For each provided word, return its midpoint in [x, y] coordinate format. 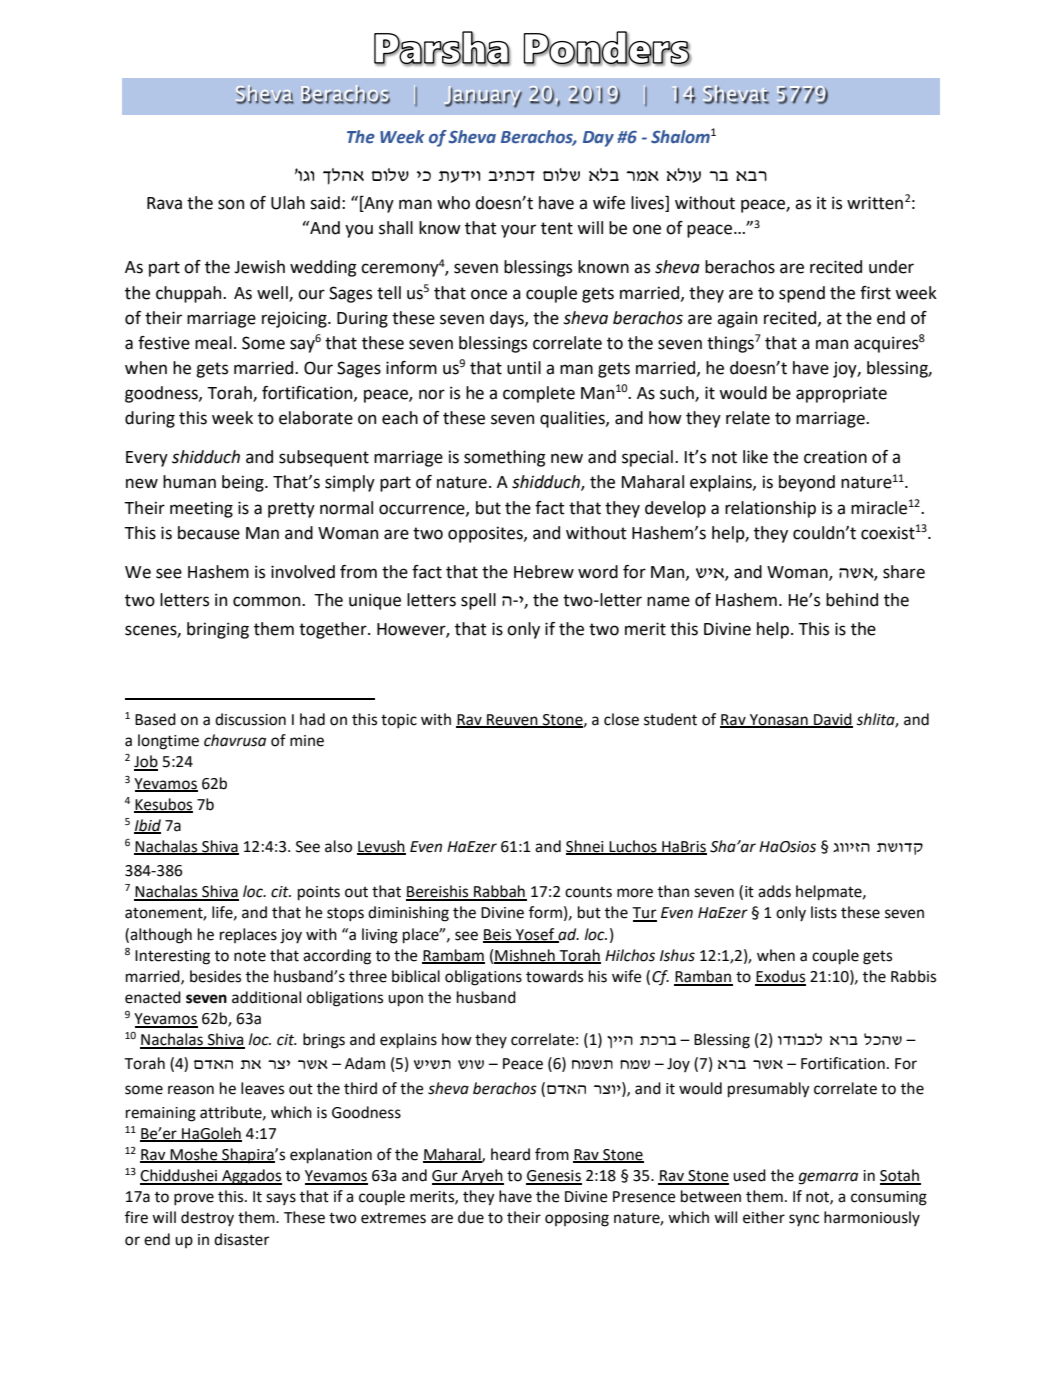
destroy [207, 1219]
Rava [164, 203]
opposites [486, 534]
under [891, 267]
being [244, 483]
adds [774, 891]
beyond [807, 483]
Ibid [147, 826]
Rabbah [499, 892]
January [483, 97]
